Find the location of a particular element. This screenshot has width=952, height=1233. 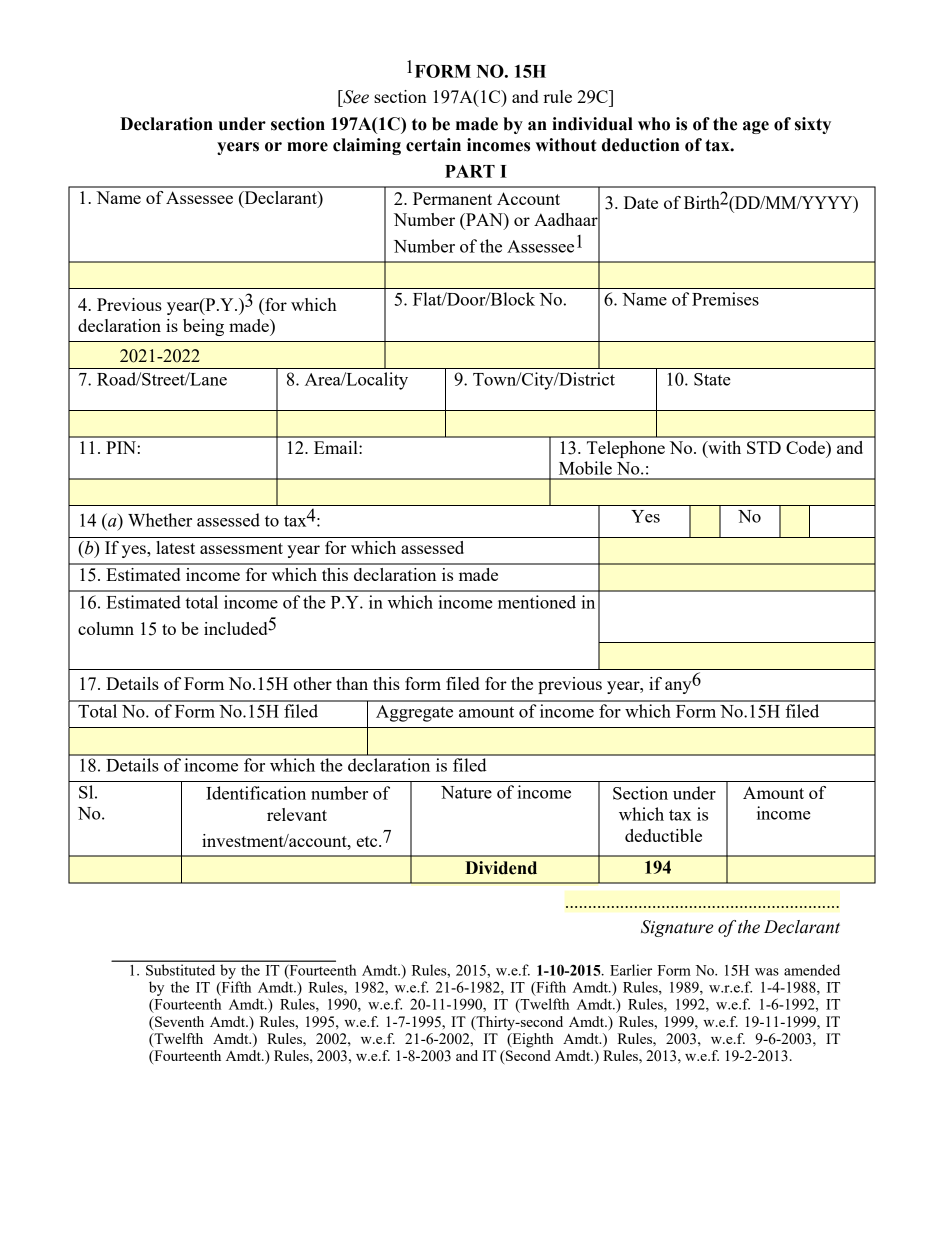

deductible is located at coordinates (663, 835).
